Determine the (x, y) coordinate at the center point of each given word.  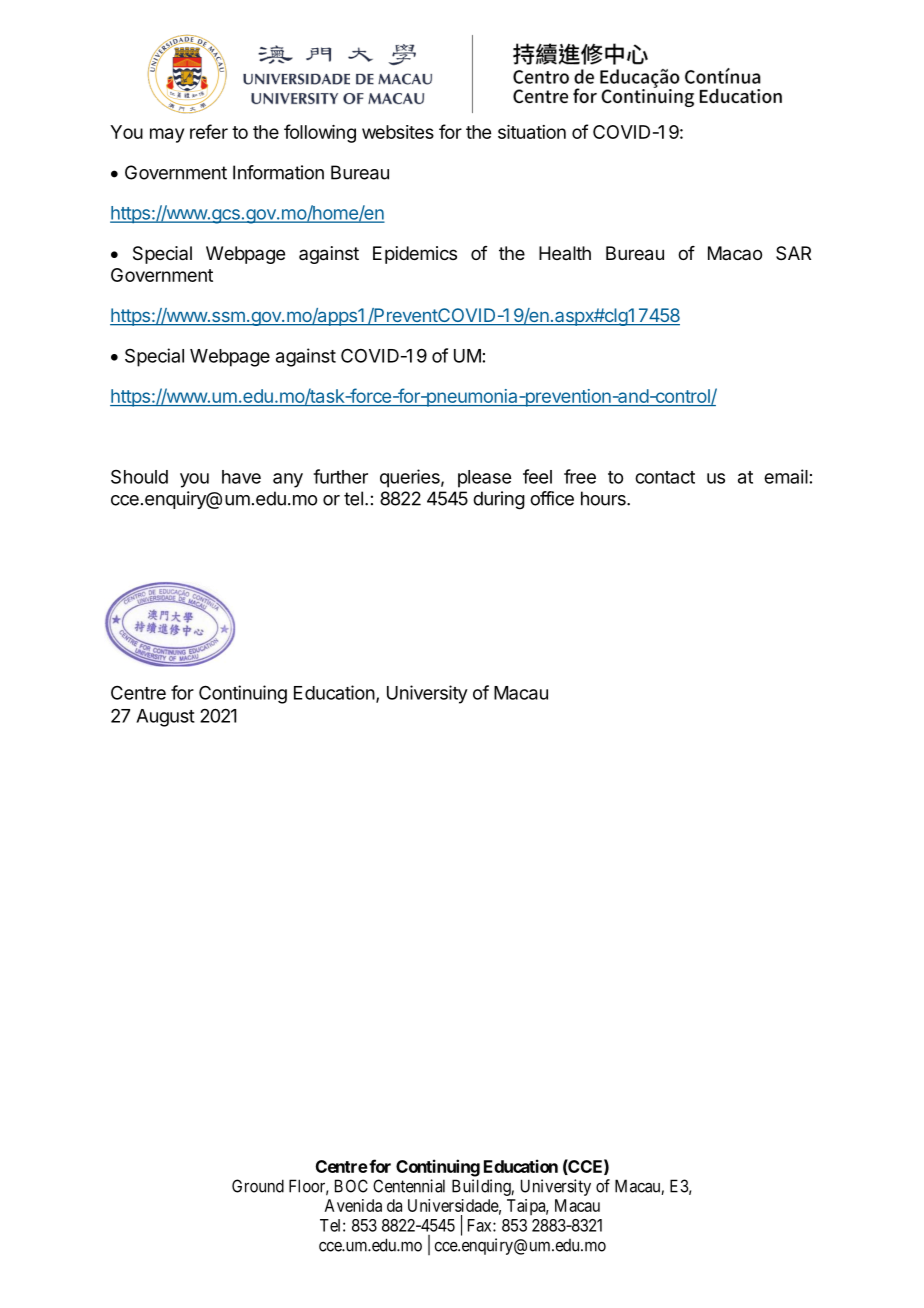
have (241, 477)
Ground (258, 1186)
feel (537, 476)
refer (209, 131)
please (484, 479)
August (165, 718)
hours (604, 498)
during (499, 500)
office (552, 498)
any (288, 480)
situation (532, 132)
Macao (735, 253)
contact (665, 477)
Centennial (409, 1186)
